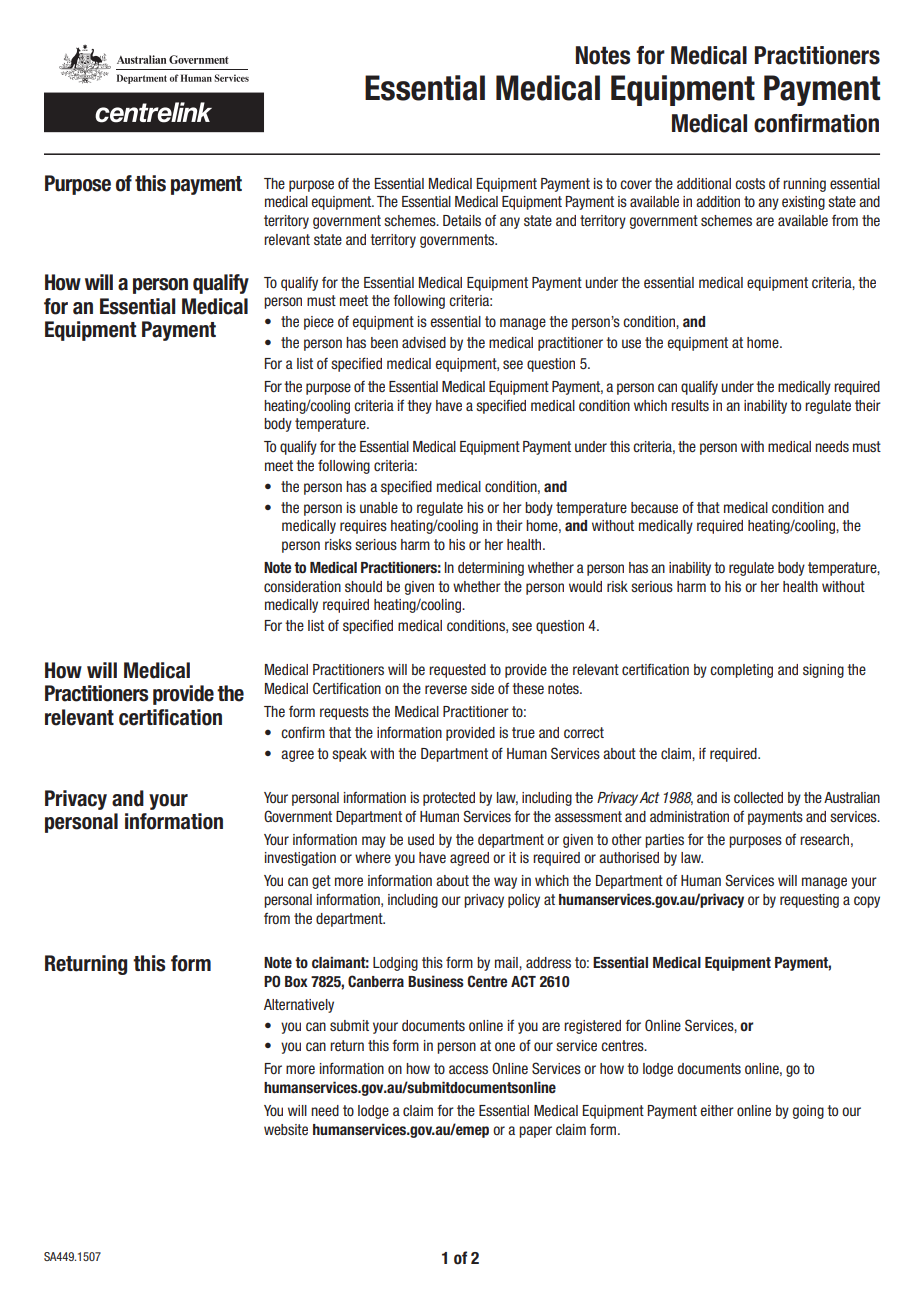  Describe the element at coordinates (636, 184) in the screenshot. I see `cover` at that location.
